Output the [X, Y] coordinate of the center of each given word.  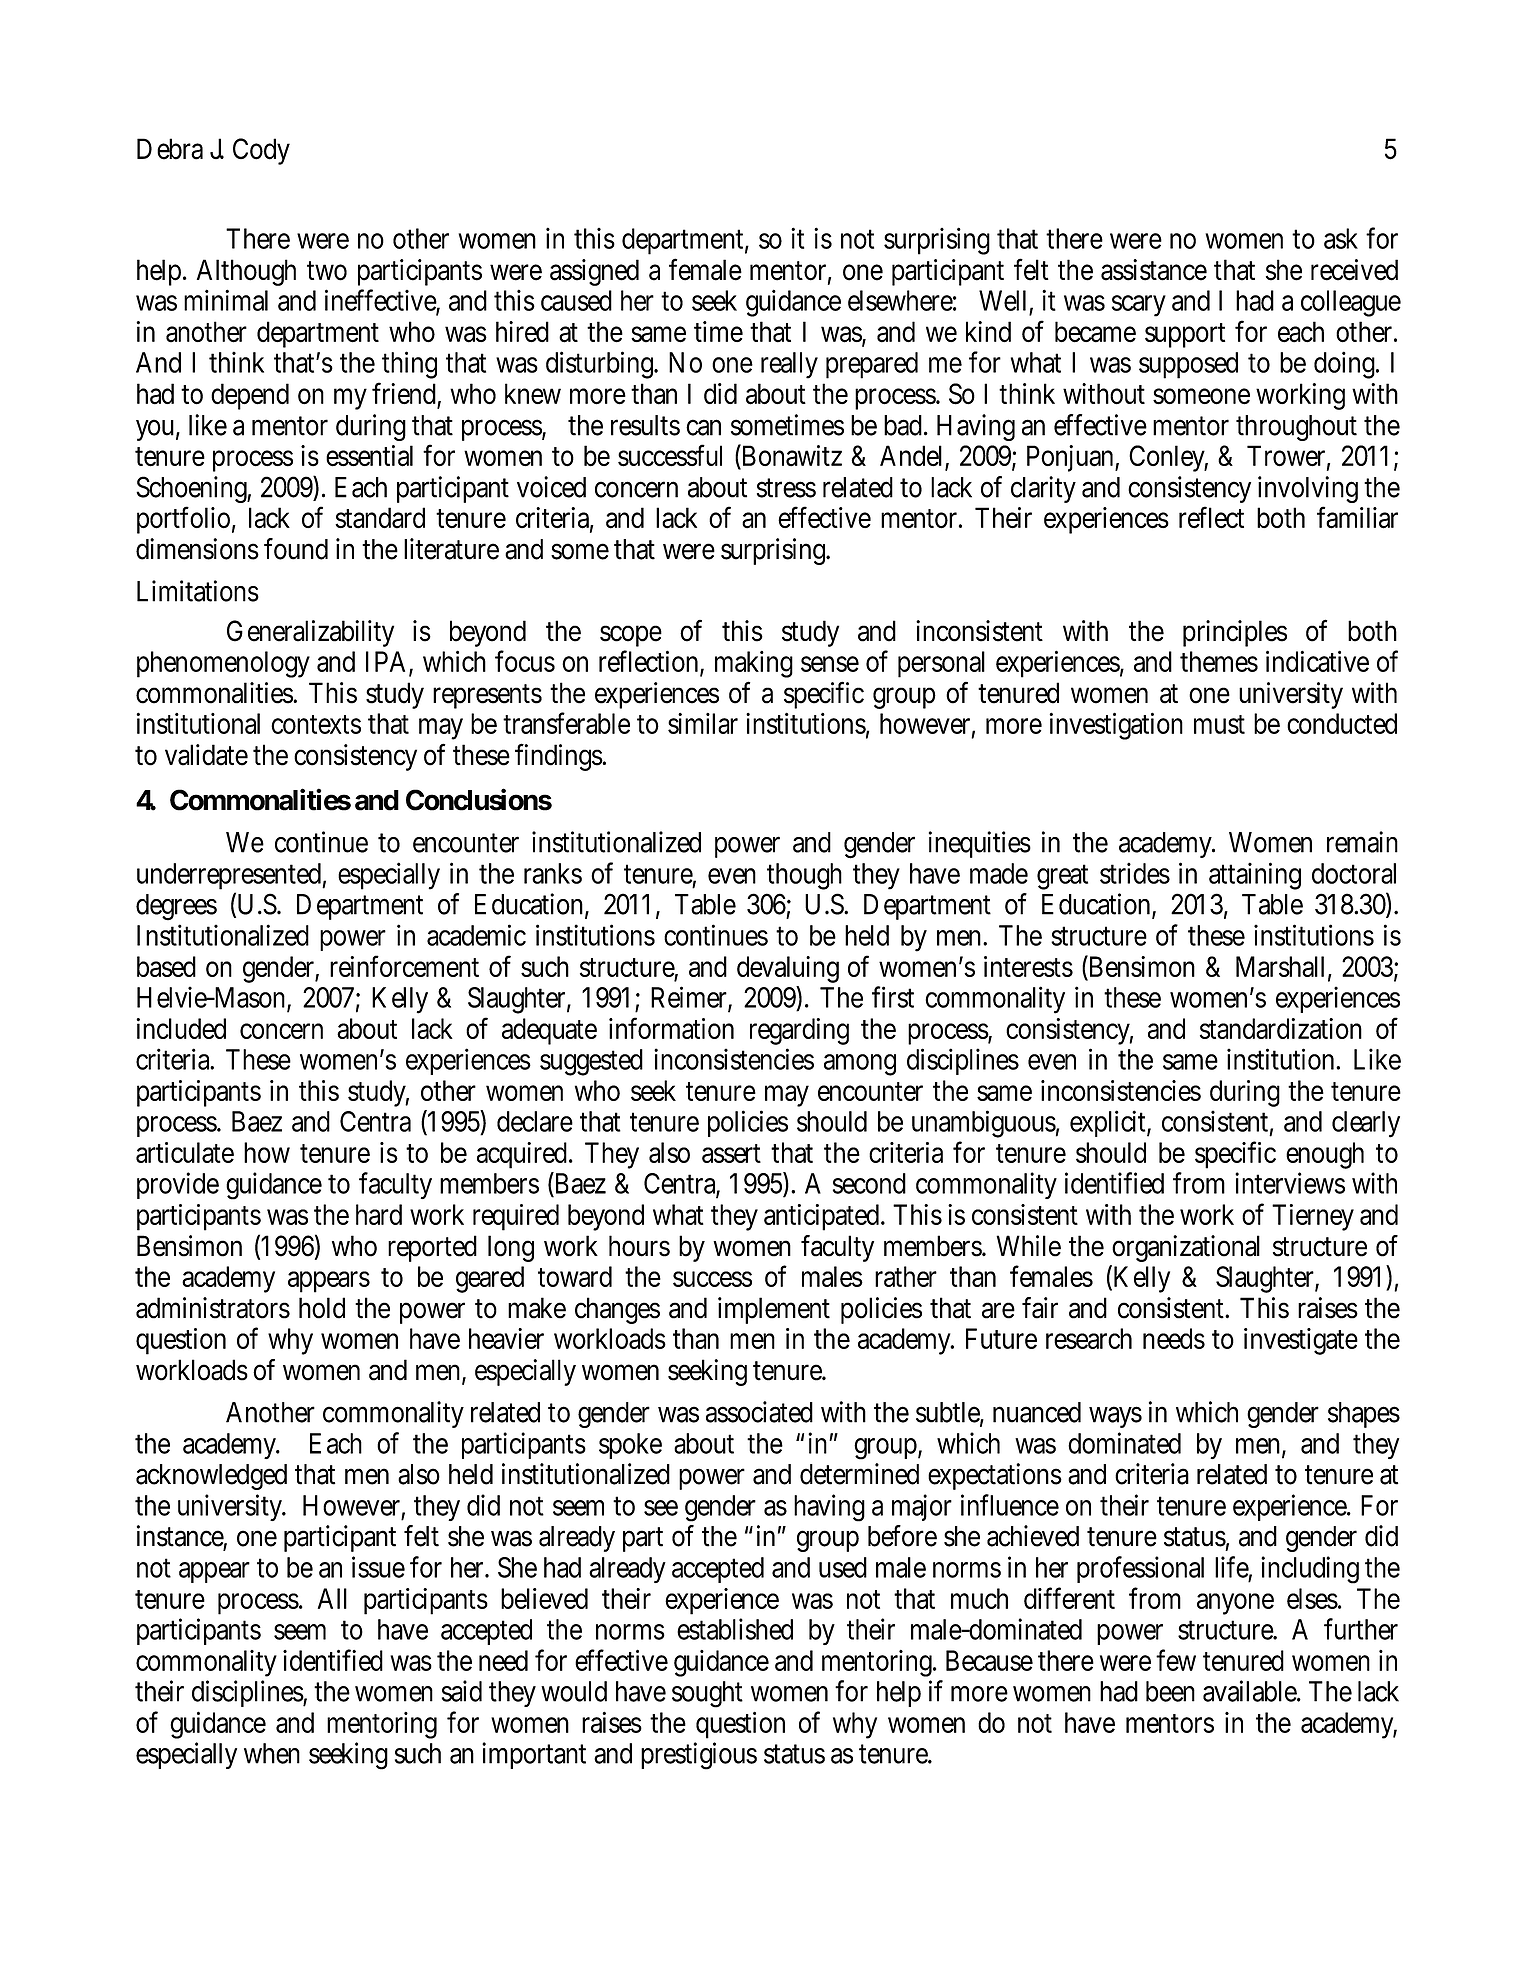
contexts [316, 724]
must [1219, 724]
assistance [1154, 270]
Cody [261, 151]
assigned [594, 272]
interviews [1290, 1183]
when [272, 1753]
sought [707, 1694]
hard [379, 1214]
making [754, 664]
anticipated [823, 1217]
